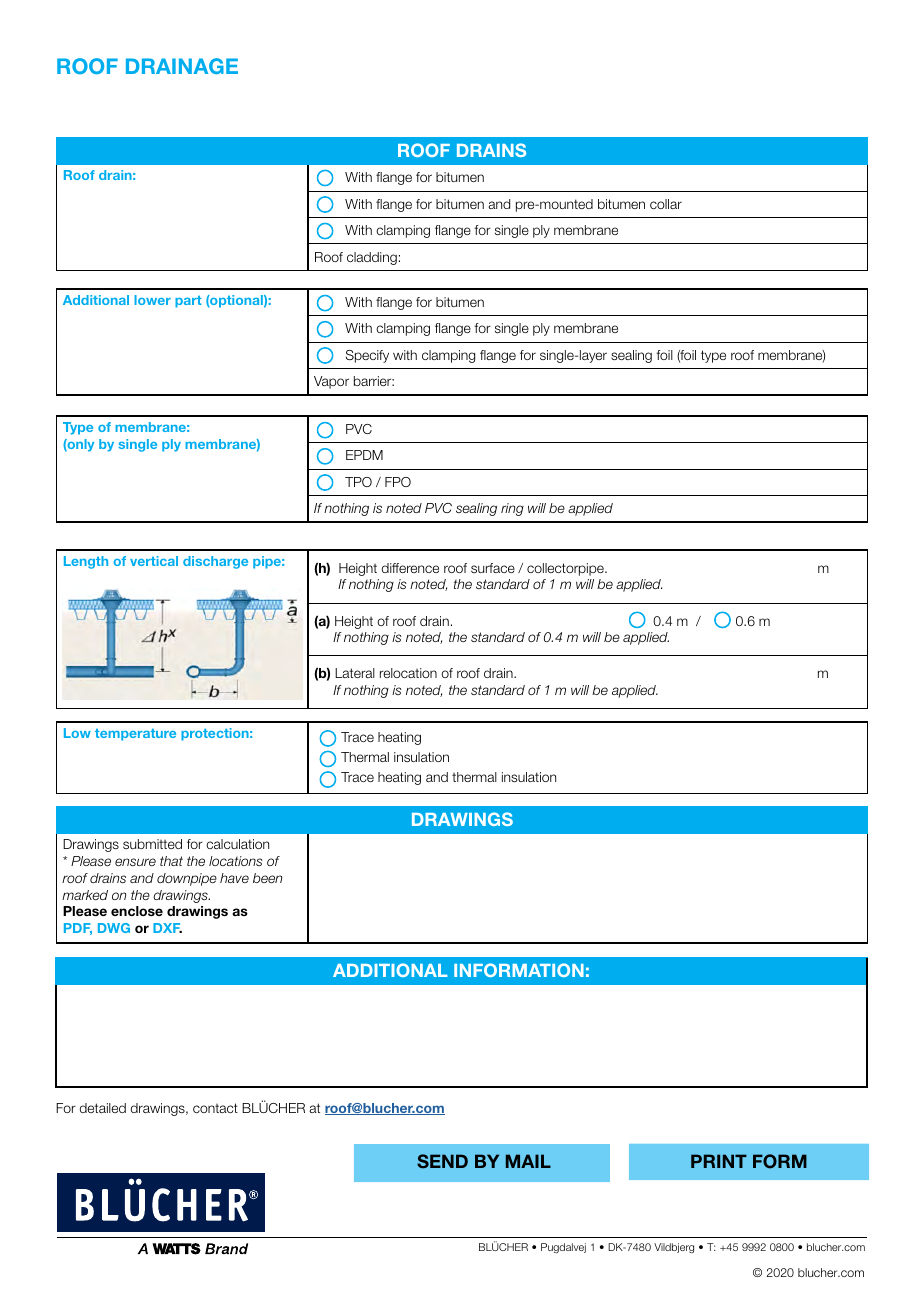  Describe the element at coordinates (666, 204) in the document. I see `collar` at that location.
